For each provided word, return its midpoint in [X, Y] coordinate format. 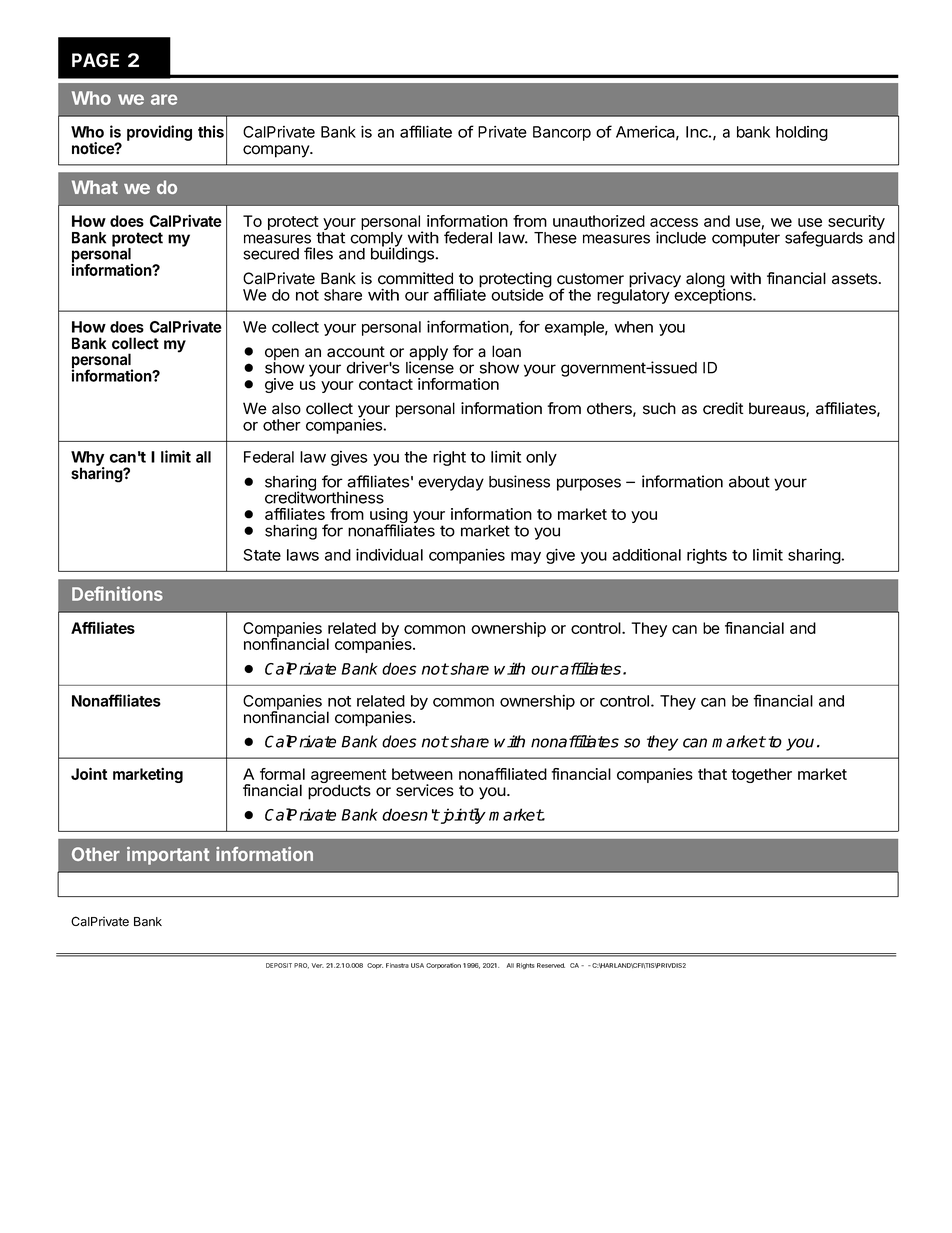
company [277, 151]
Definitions [117, 593]
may [526, 557]
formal [282, 774]
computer [746, 239]
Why [88, 460]
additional [646, 555]
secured [271, 254]
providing [159, 133]
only [541, 458]
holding [802, 133]
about [749, 482]
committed [415, 278]
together [761, 775]
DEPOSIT [279, 965]
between [422, 774]
